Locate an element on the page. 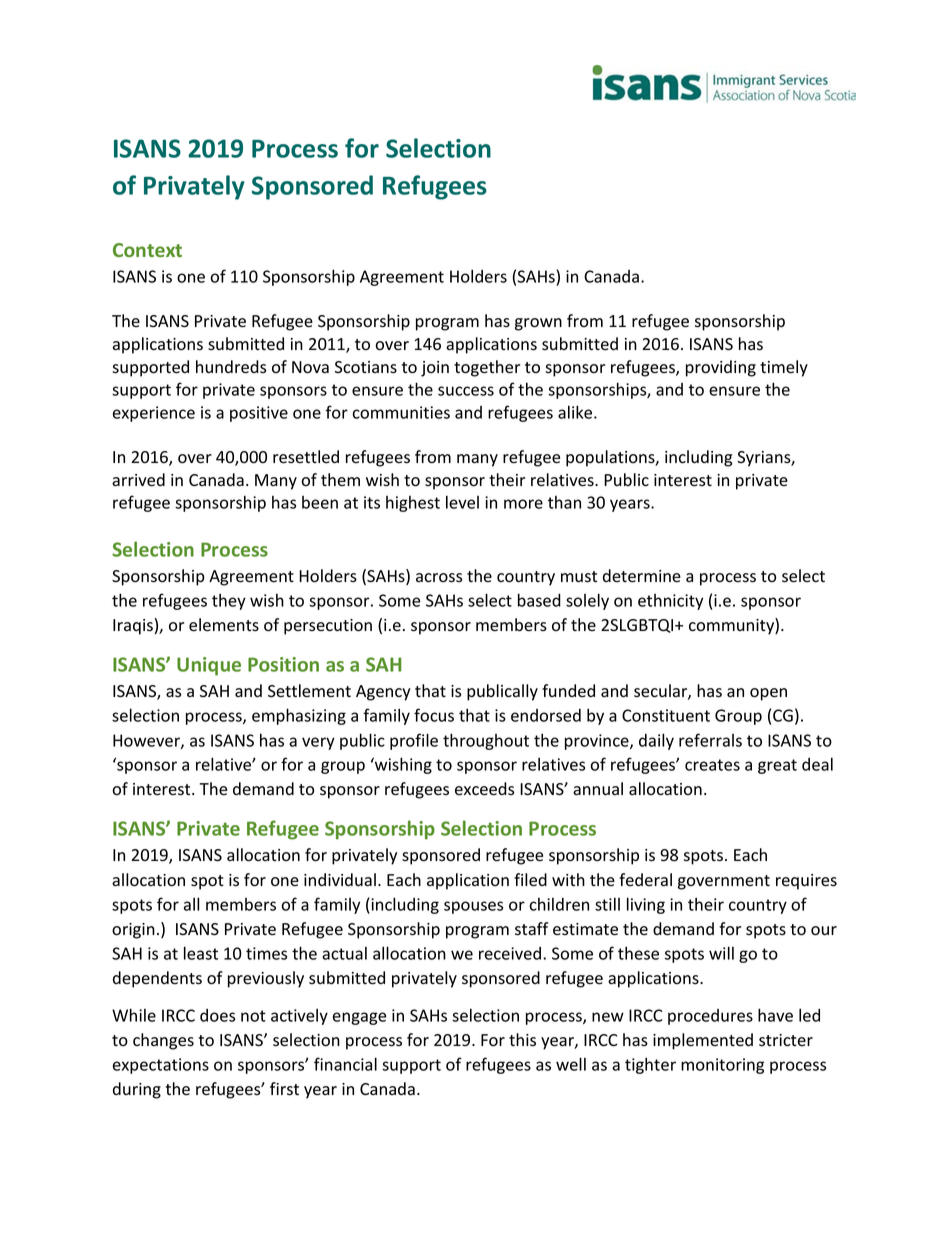 This image has height=1233, width=952. providing is located at coordinates (721, 368).
